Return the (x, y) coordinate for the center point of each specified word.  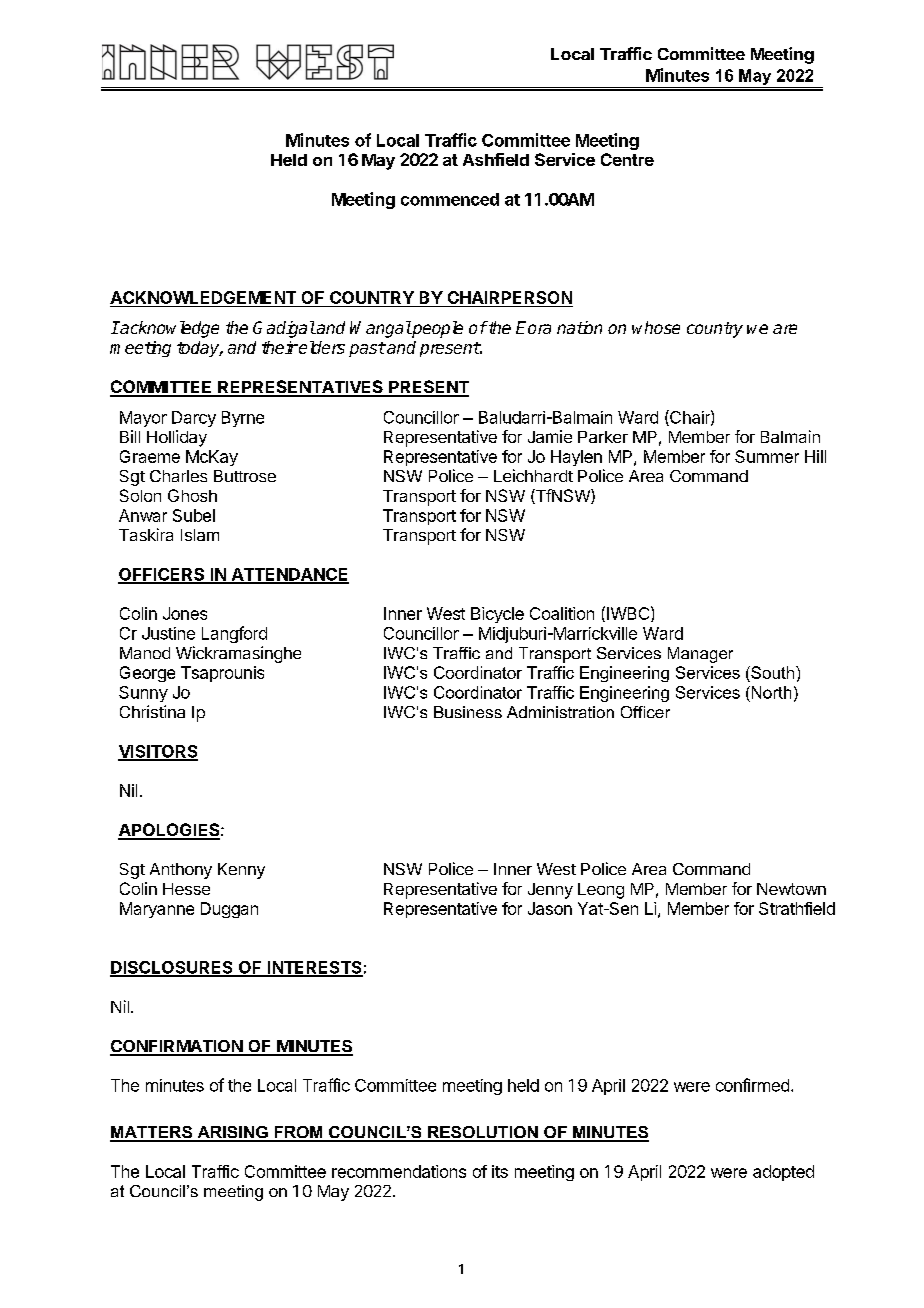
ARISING (232, 1133)
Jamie (550, 436)
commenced (450, 199)
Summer (767, 456)
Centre (627, 159)
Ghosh (192, 495)
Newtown (791, 889)
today (199, 349)
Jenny (550, 891)
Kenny (241, 871)
